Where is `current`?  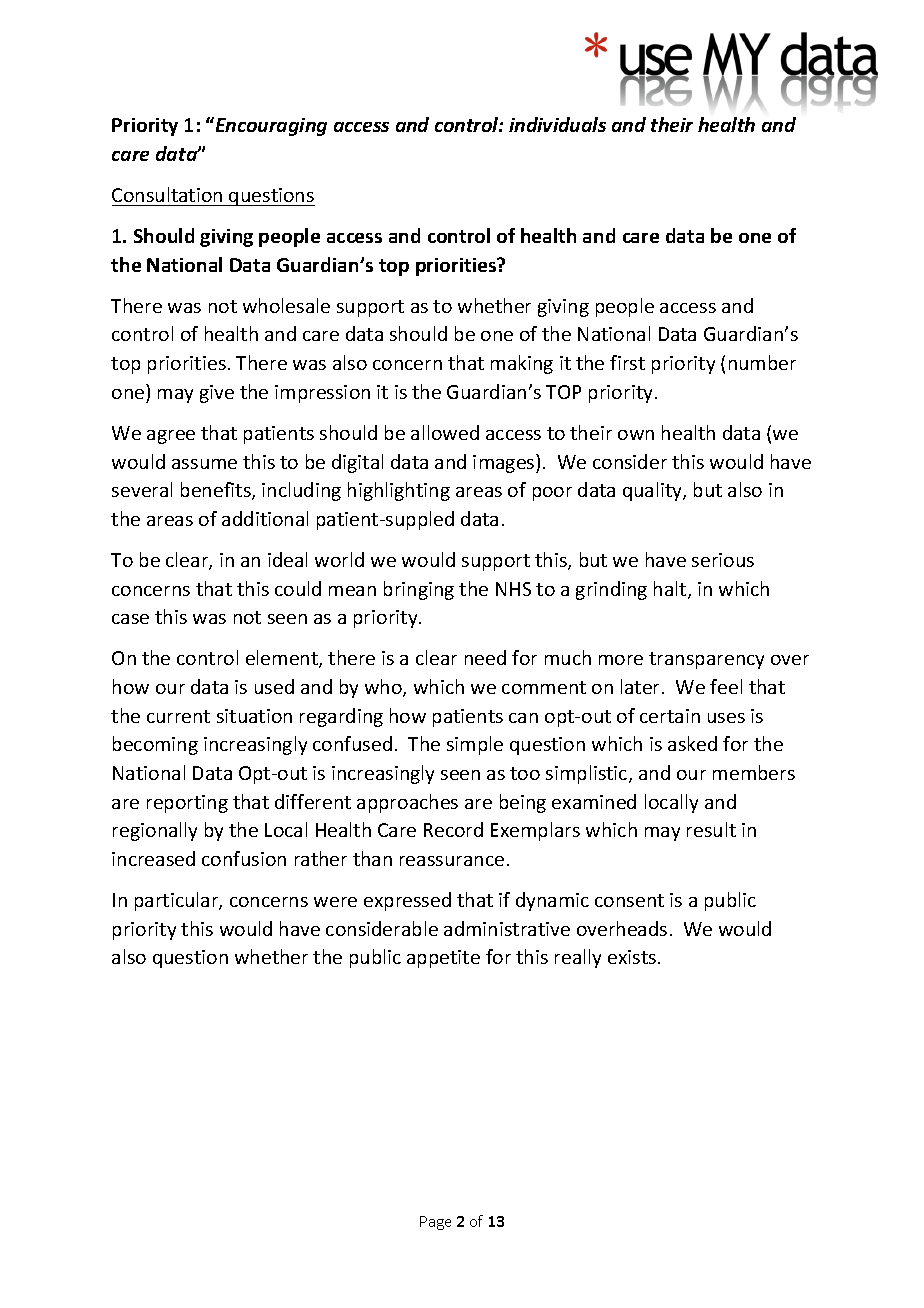 current is located at coordinates (178, 716).
